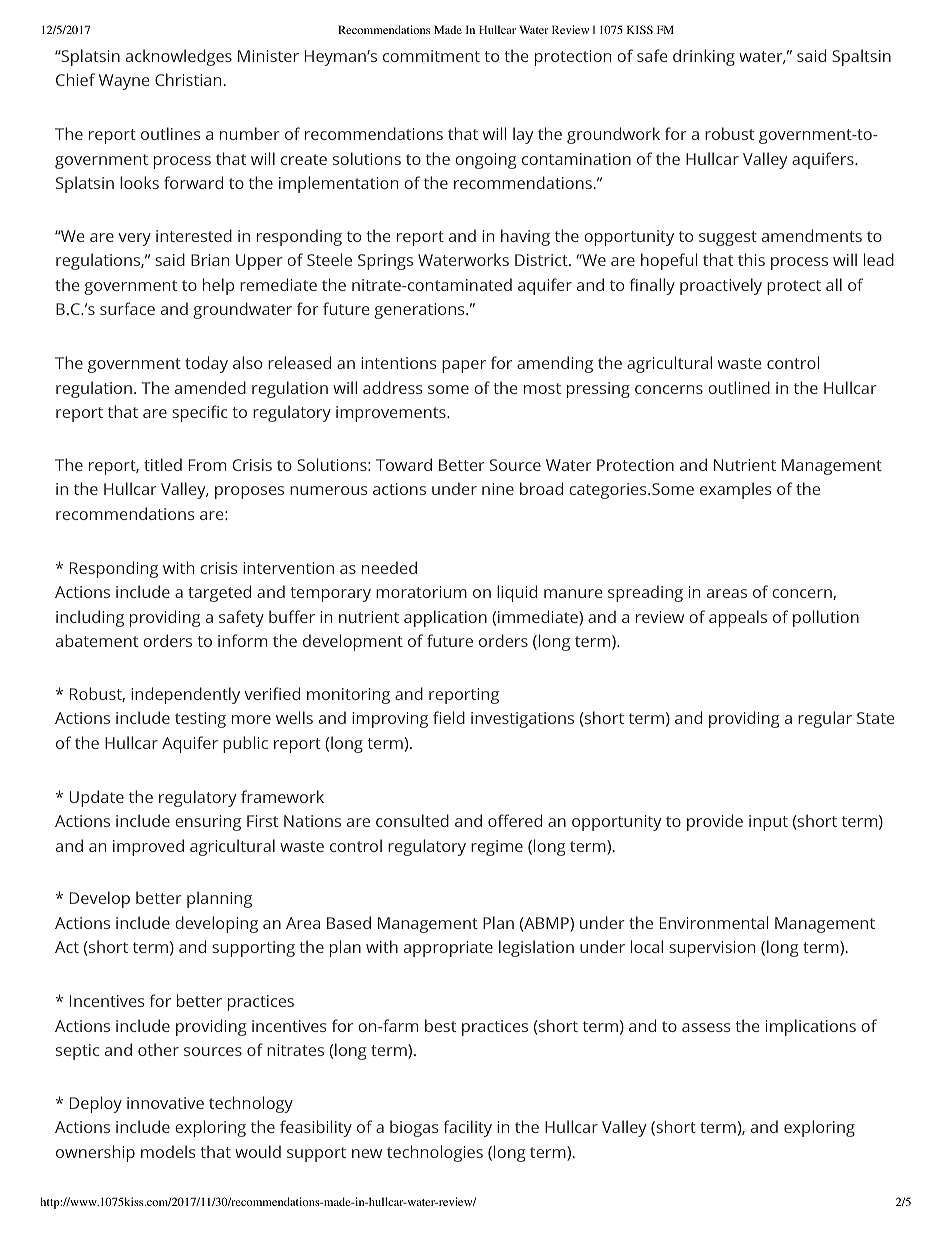 The height and width of the screenshot is (1233, 952). What do you see at coordinates (497, 848) in the screenshot?
I see `regime` at bounding box center [497, 848].
